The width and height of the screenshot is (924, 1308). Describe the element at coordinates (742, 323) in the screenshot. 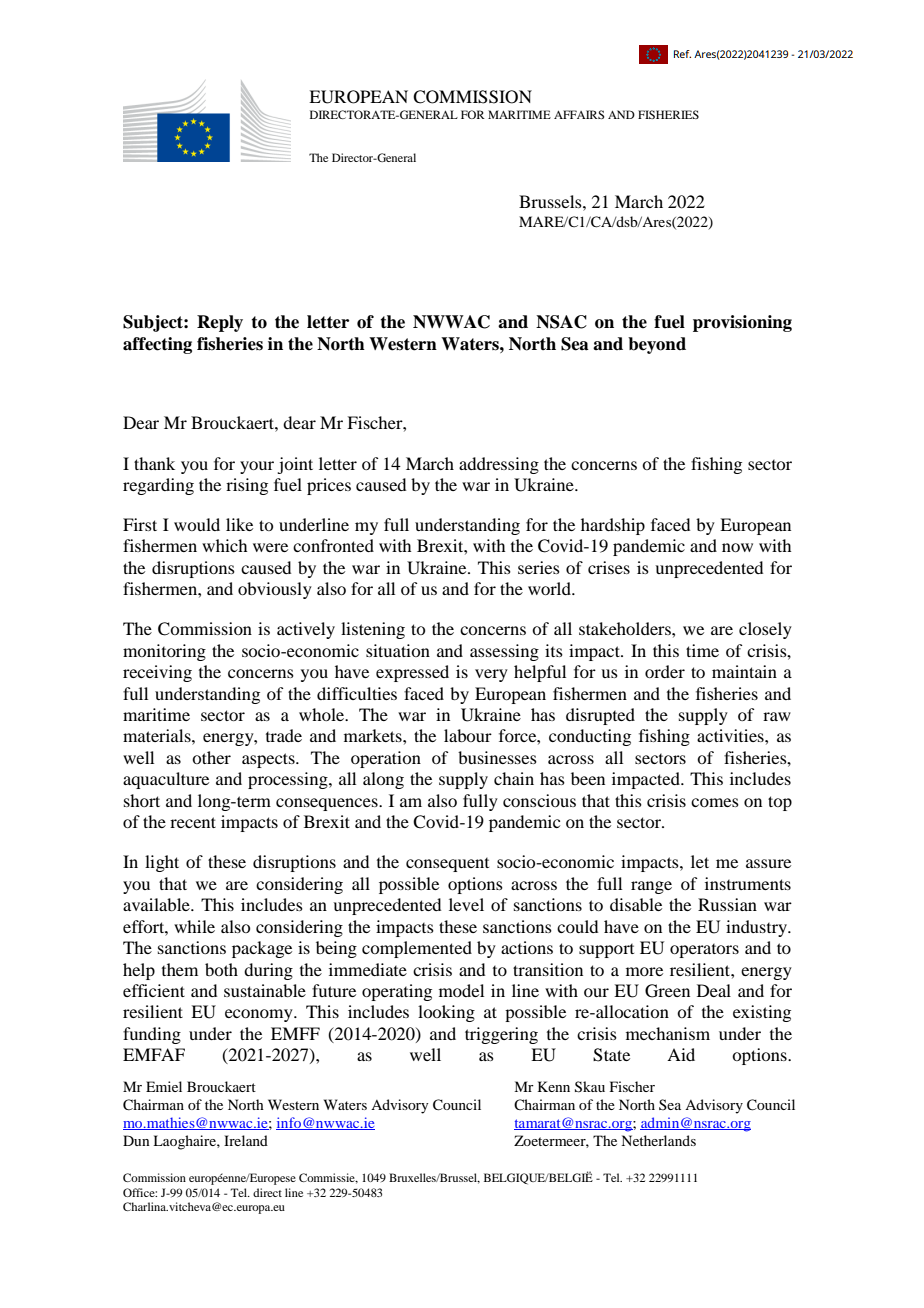

I see `provisioning` at that location.
